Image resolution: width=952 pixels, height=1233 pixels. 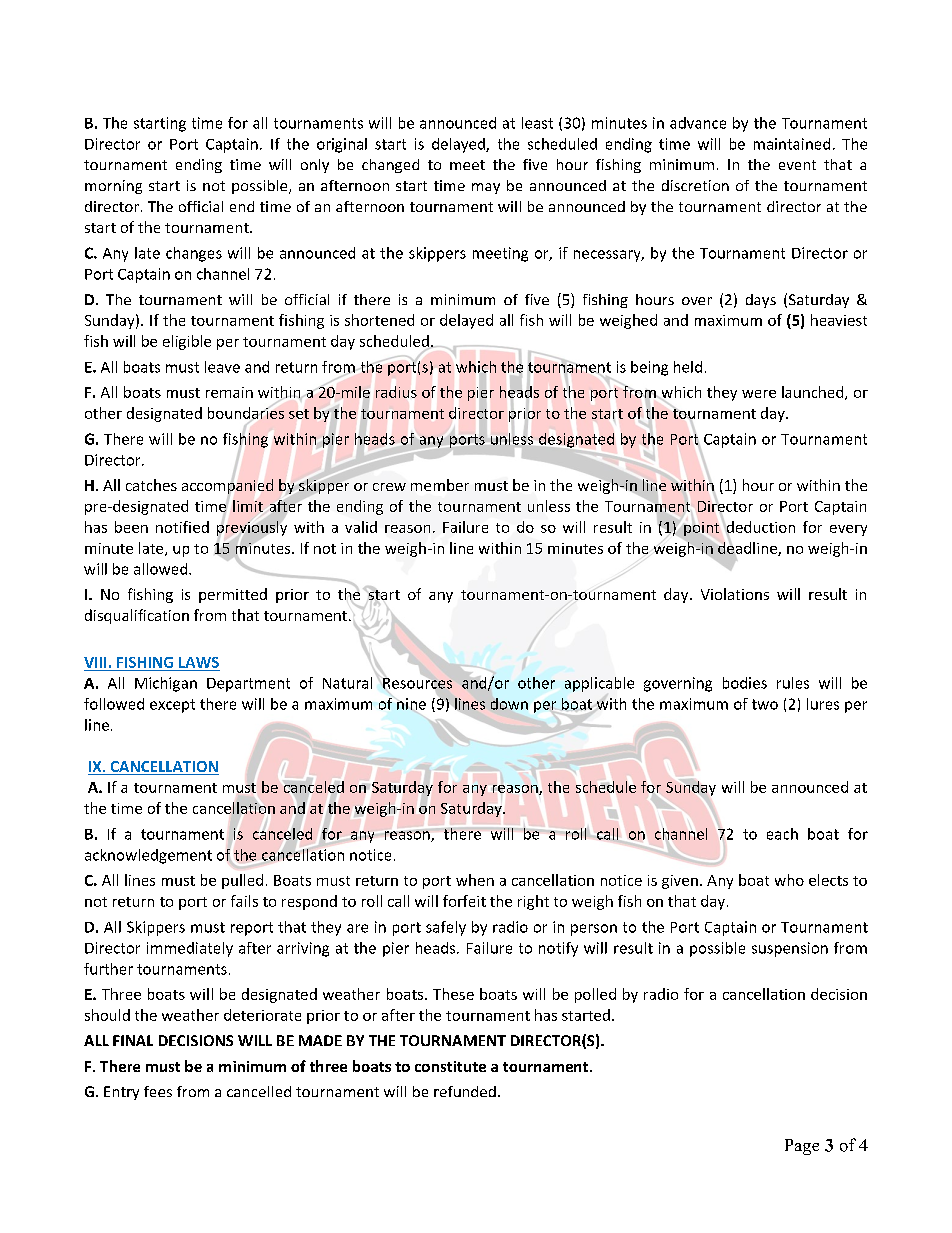 What do you see at coordinates (509, 704) in the image?
I see `down` at bounding box center [509, 704].
